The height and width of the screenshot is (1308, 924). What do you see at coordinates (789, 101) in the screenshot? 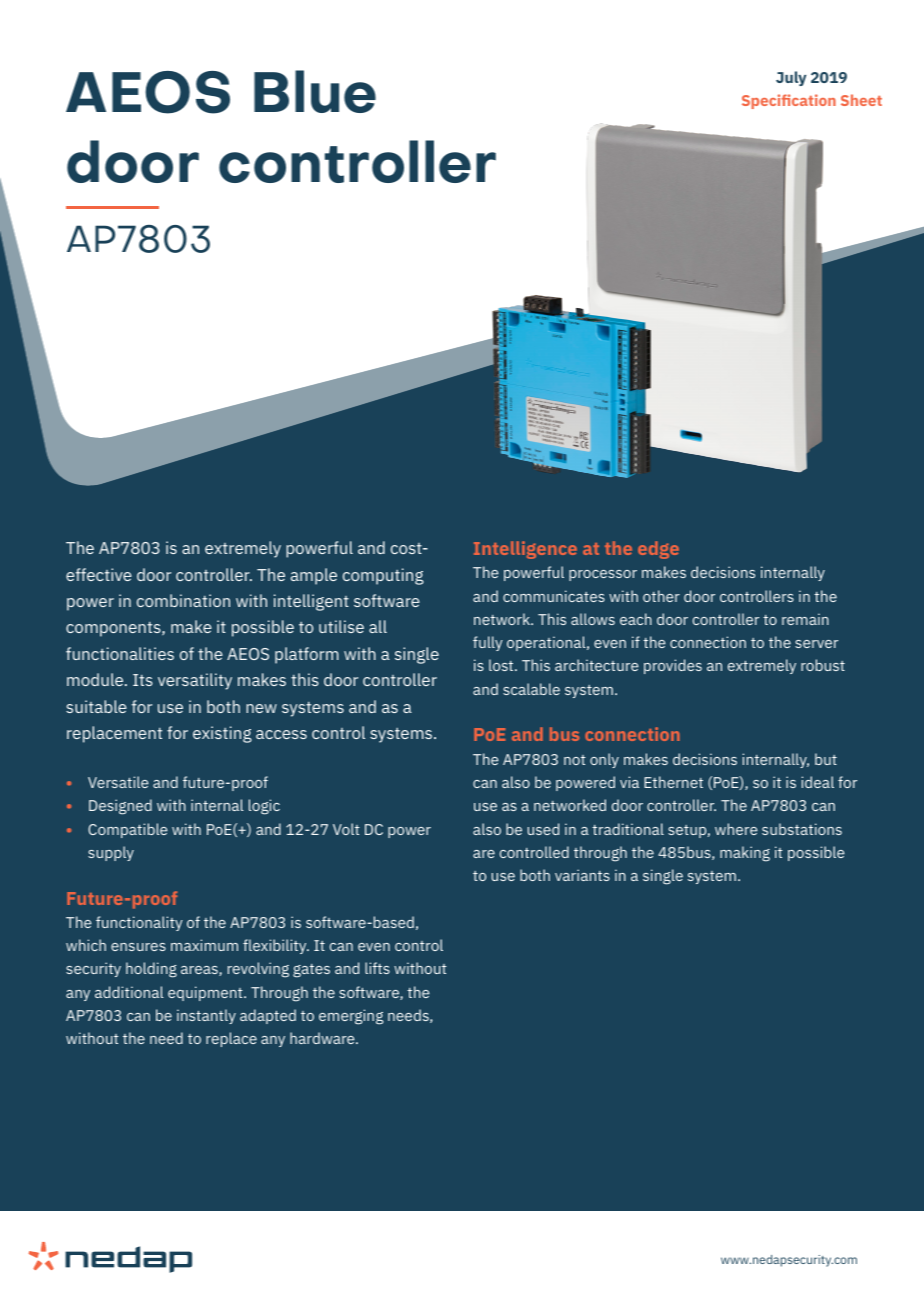
I see `Specification` at bounding box center [789, 101].
